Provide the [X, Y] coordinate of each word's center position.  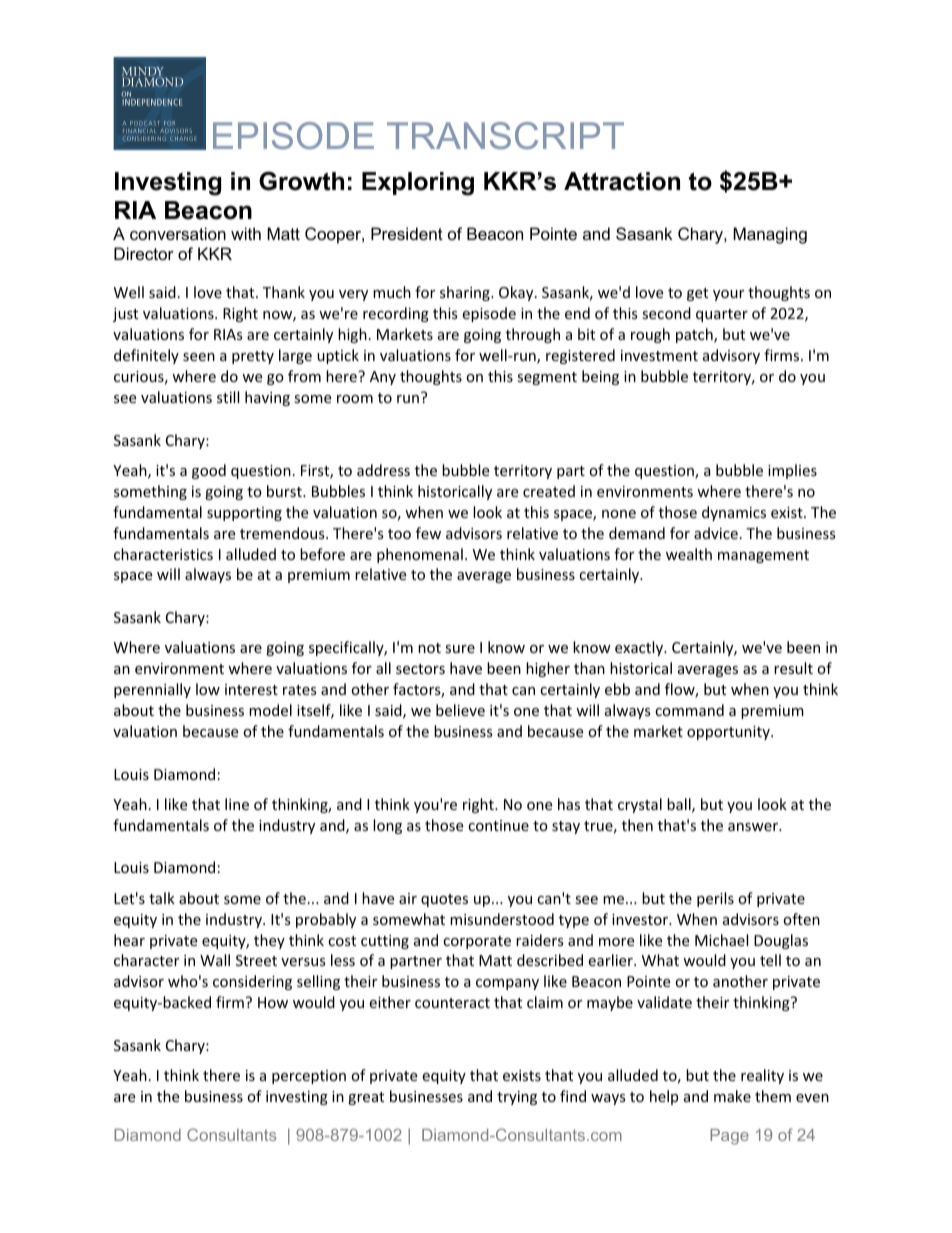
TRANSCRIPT [505, 135]
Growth [301, 181]
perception [309, 1077]
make [732, 1096]
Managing [770, 235]
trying [517, 1098]
